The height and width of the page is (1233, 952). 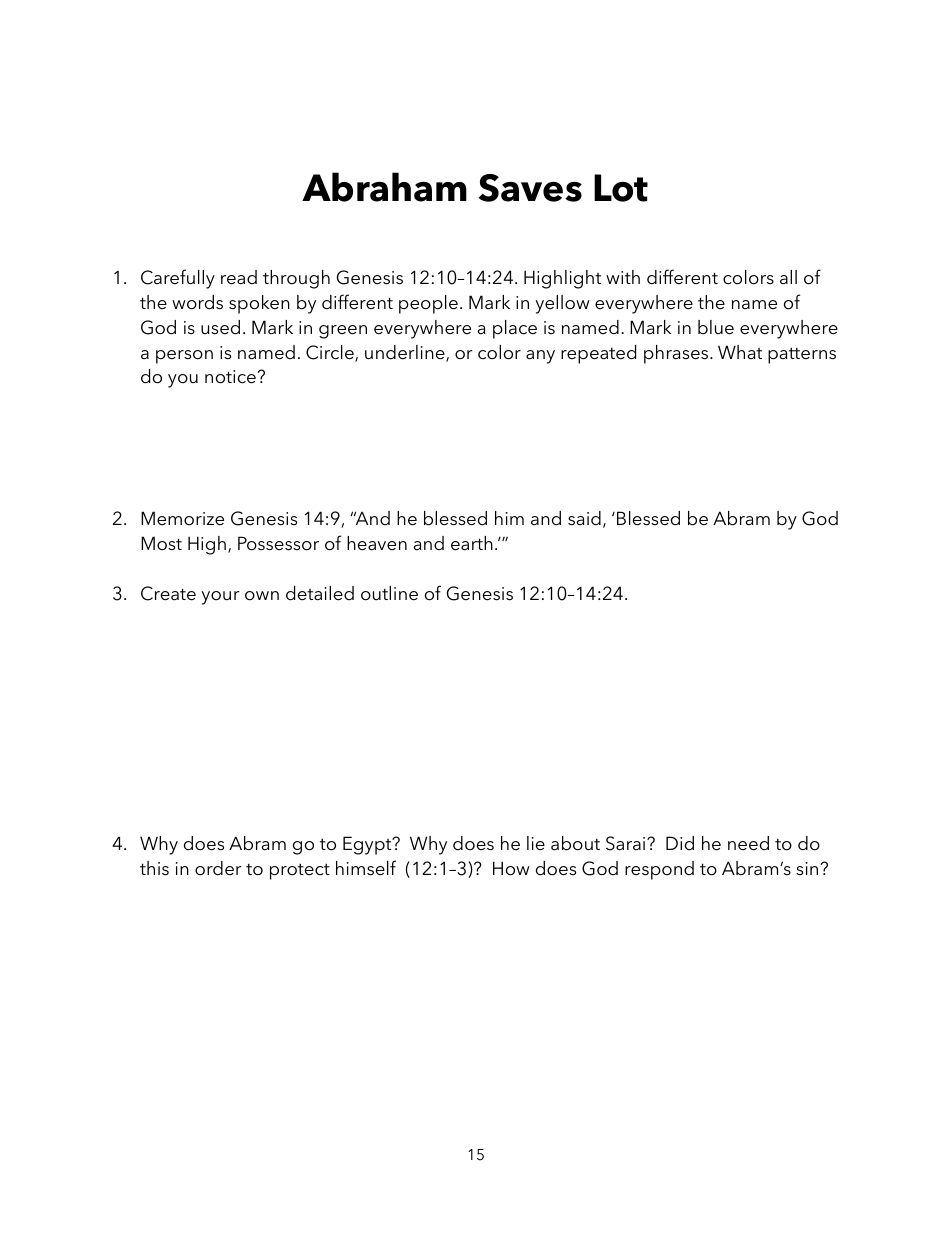 I want to click on How, so click(x=511, y=868).
